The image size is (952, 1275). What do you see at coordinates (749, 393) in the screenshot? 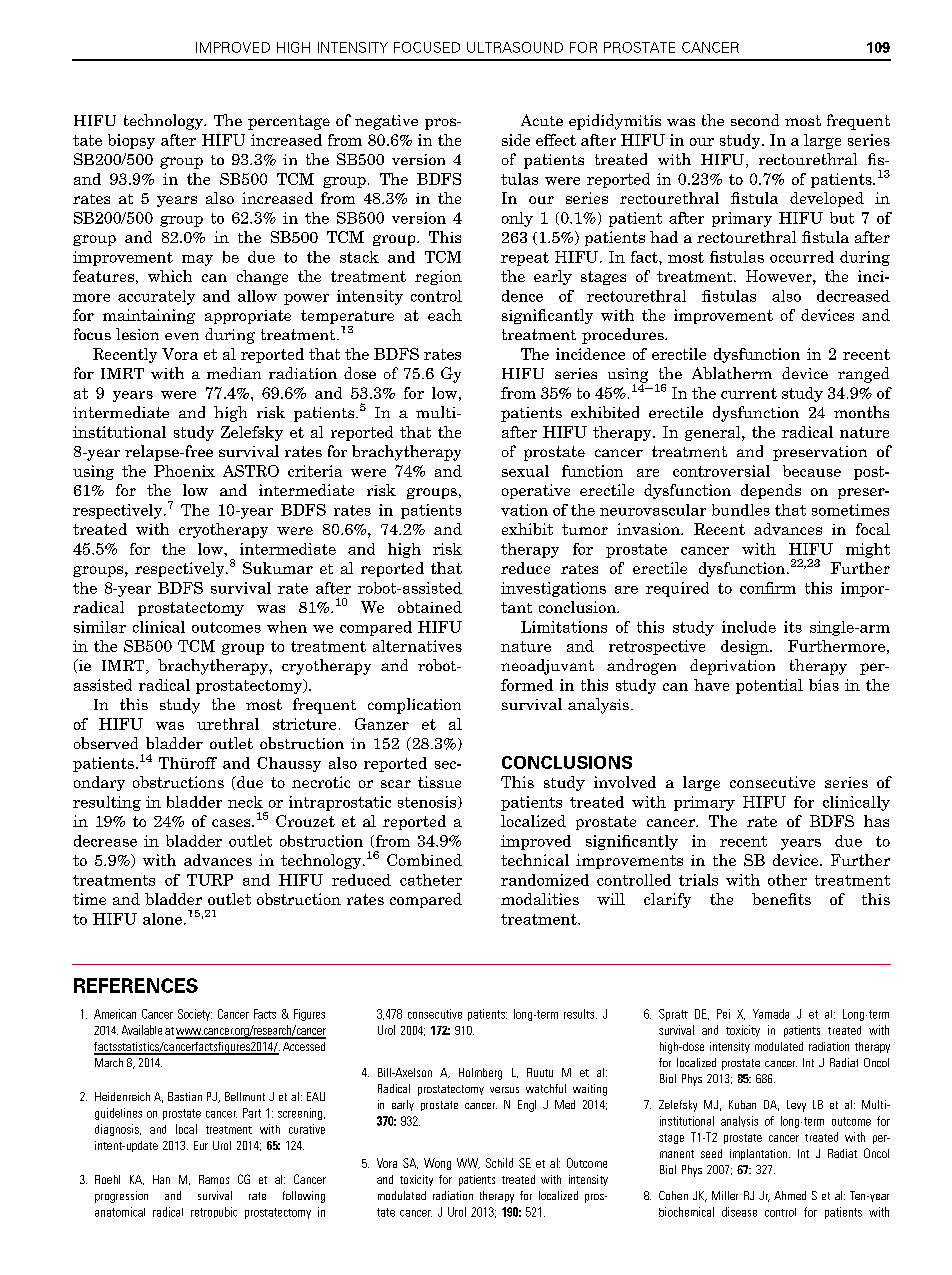
I see `current` at bounding box center [749, 393].
